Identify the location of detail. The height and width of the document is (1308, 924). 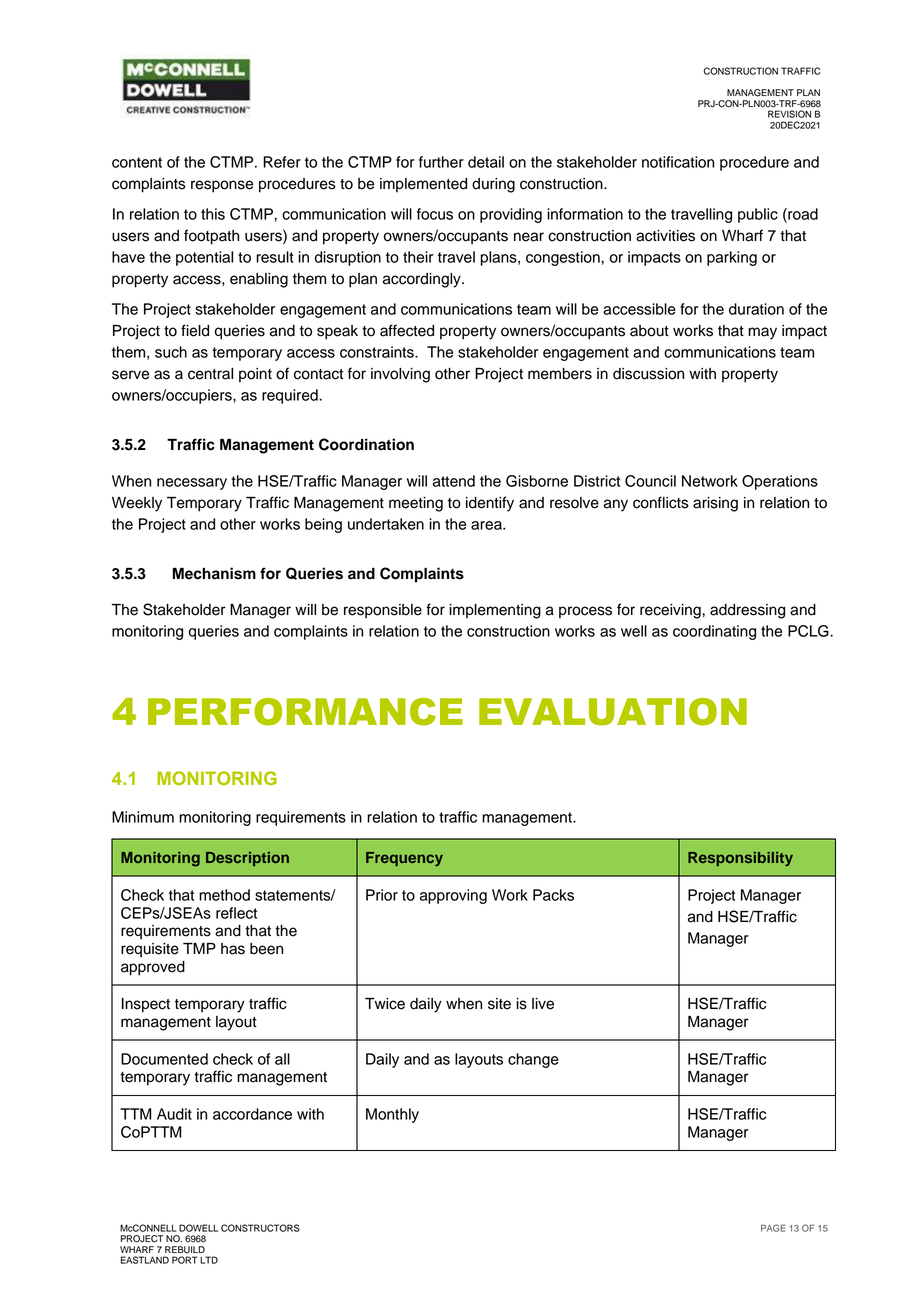
(486, 162).
